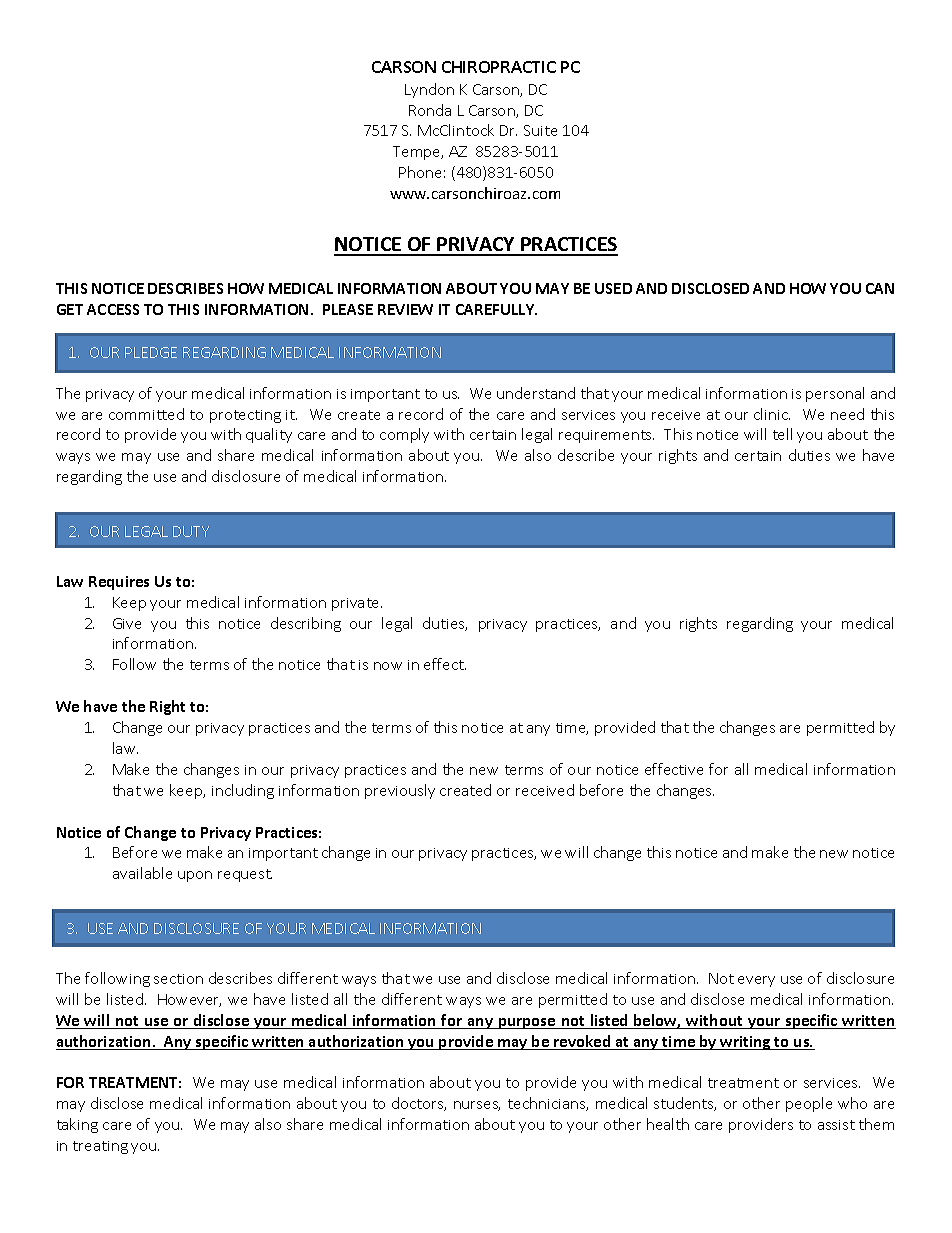 This screenshot has height=1233, width=952. I want to click on people, so click(809, 1104).
